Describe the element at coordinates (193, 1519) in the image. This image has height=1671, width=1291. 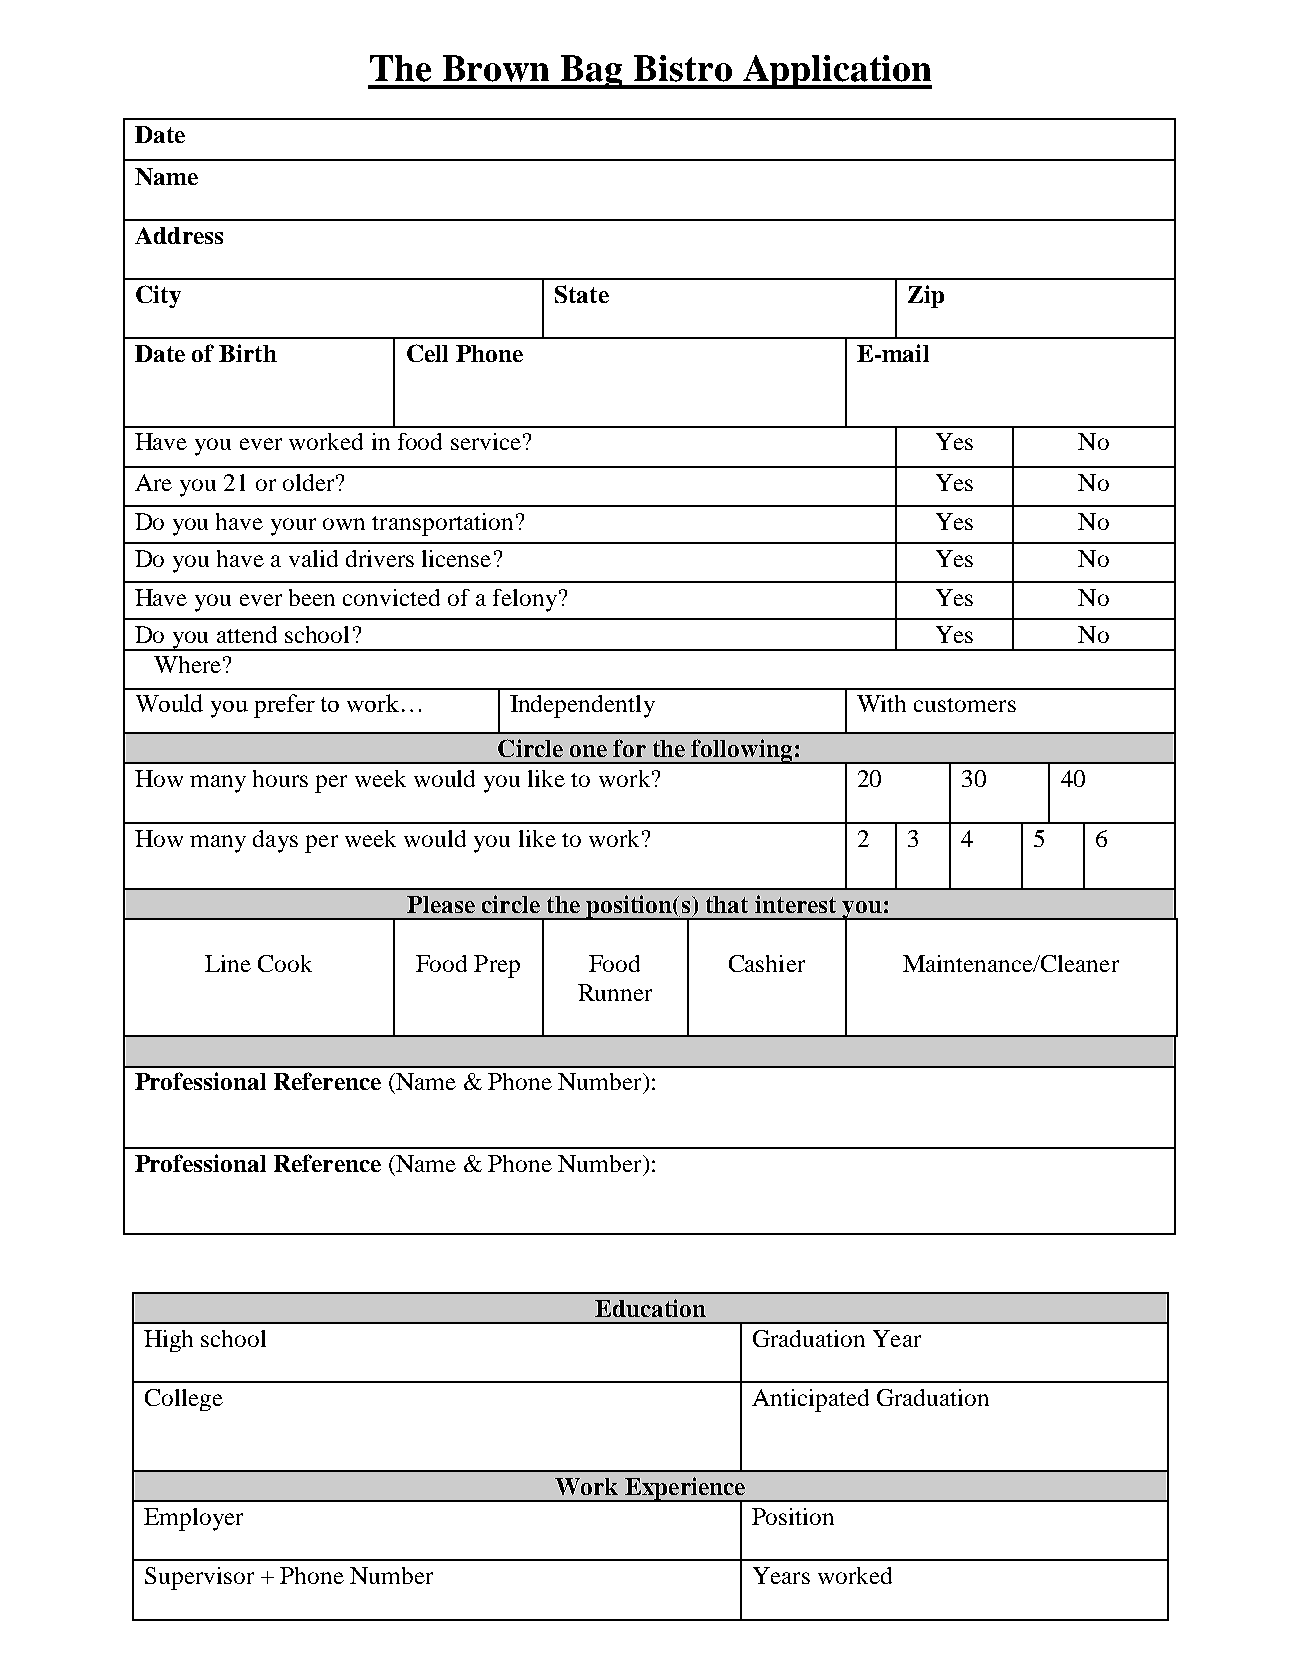
I see `Employer` at that location.
